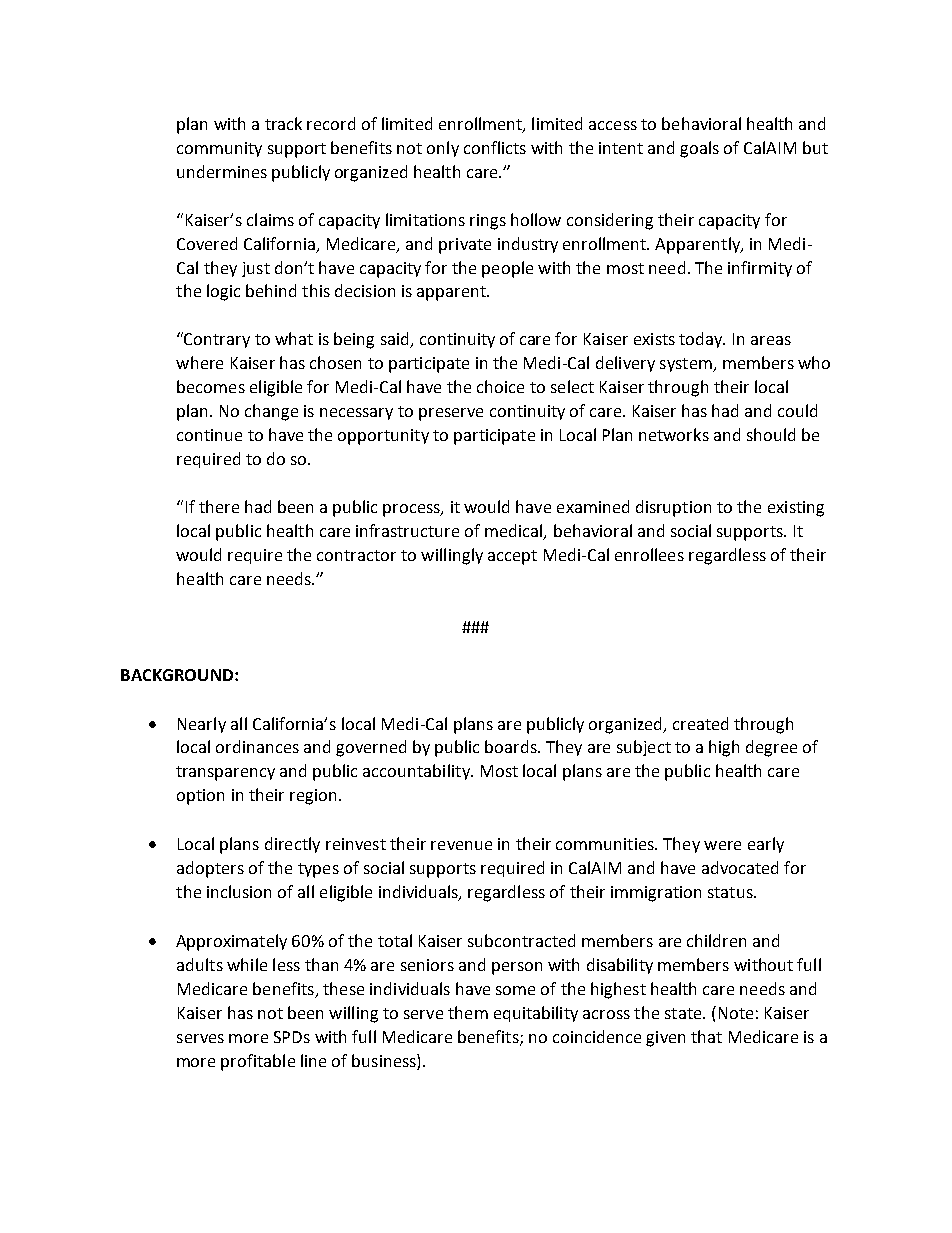 This document has height=1233, width=952. What do you see at coordinates (468, 1012) in the document?
I see `them` at bounding box center [468, 1012].
